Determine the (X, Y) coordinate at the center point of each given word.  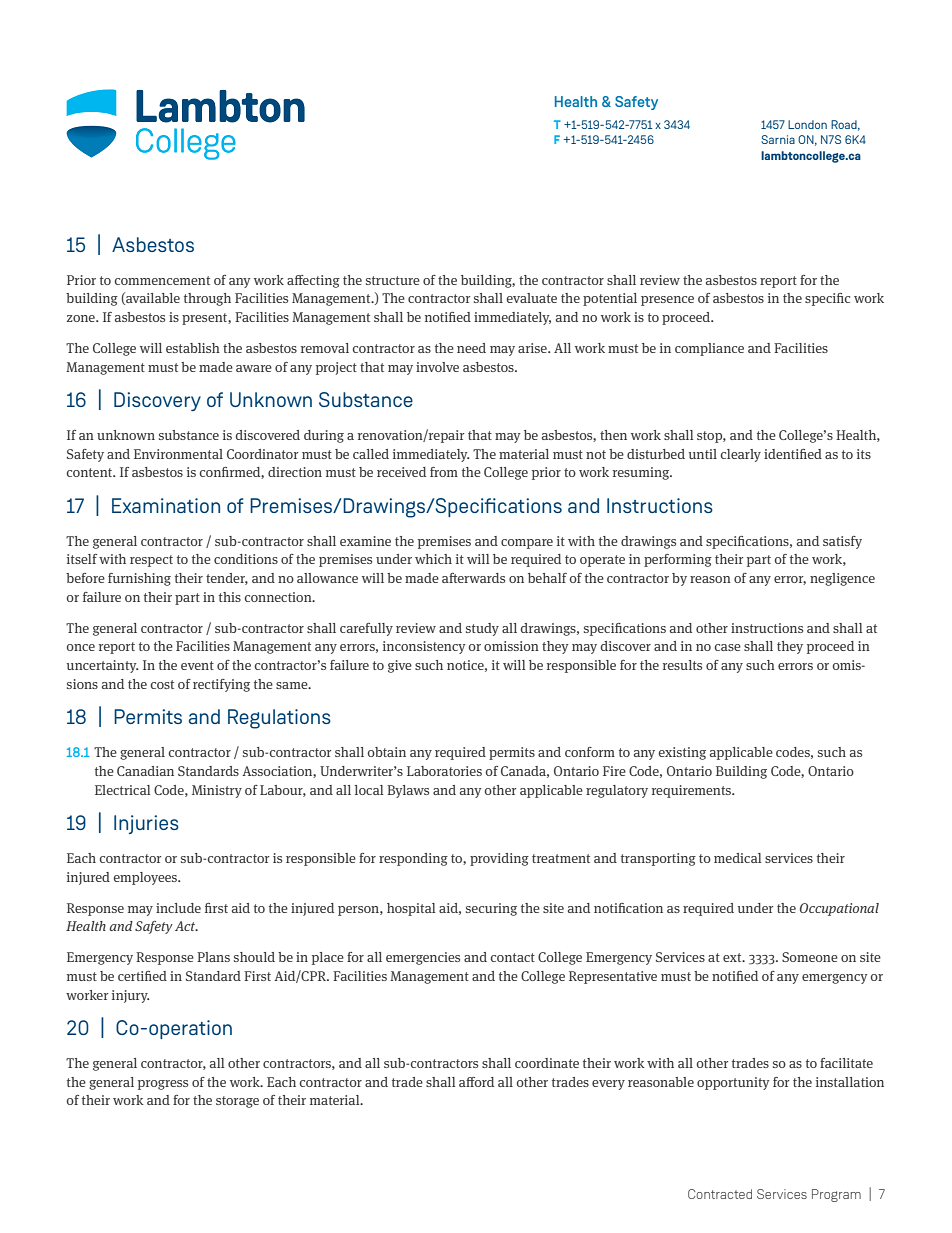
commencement (162, 280)
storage (237, 1102)
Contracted (720, 1194)
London (807, 124)
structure (393, 280)
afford (476, 1082)
